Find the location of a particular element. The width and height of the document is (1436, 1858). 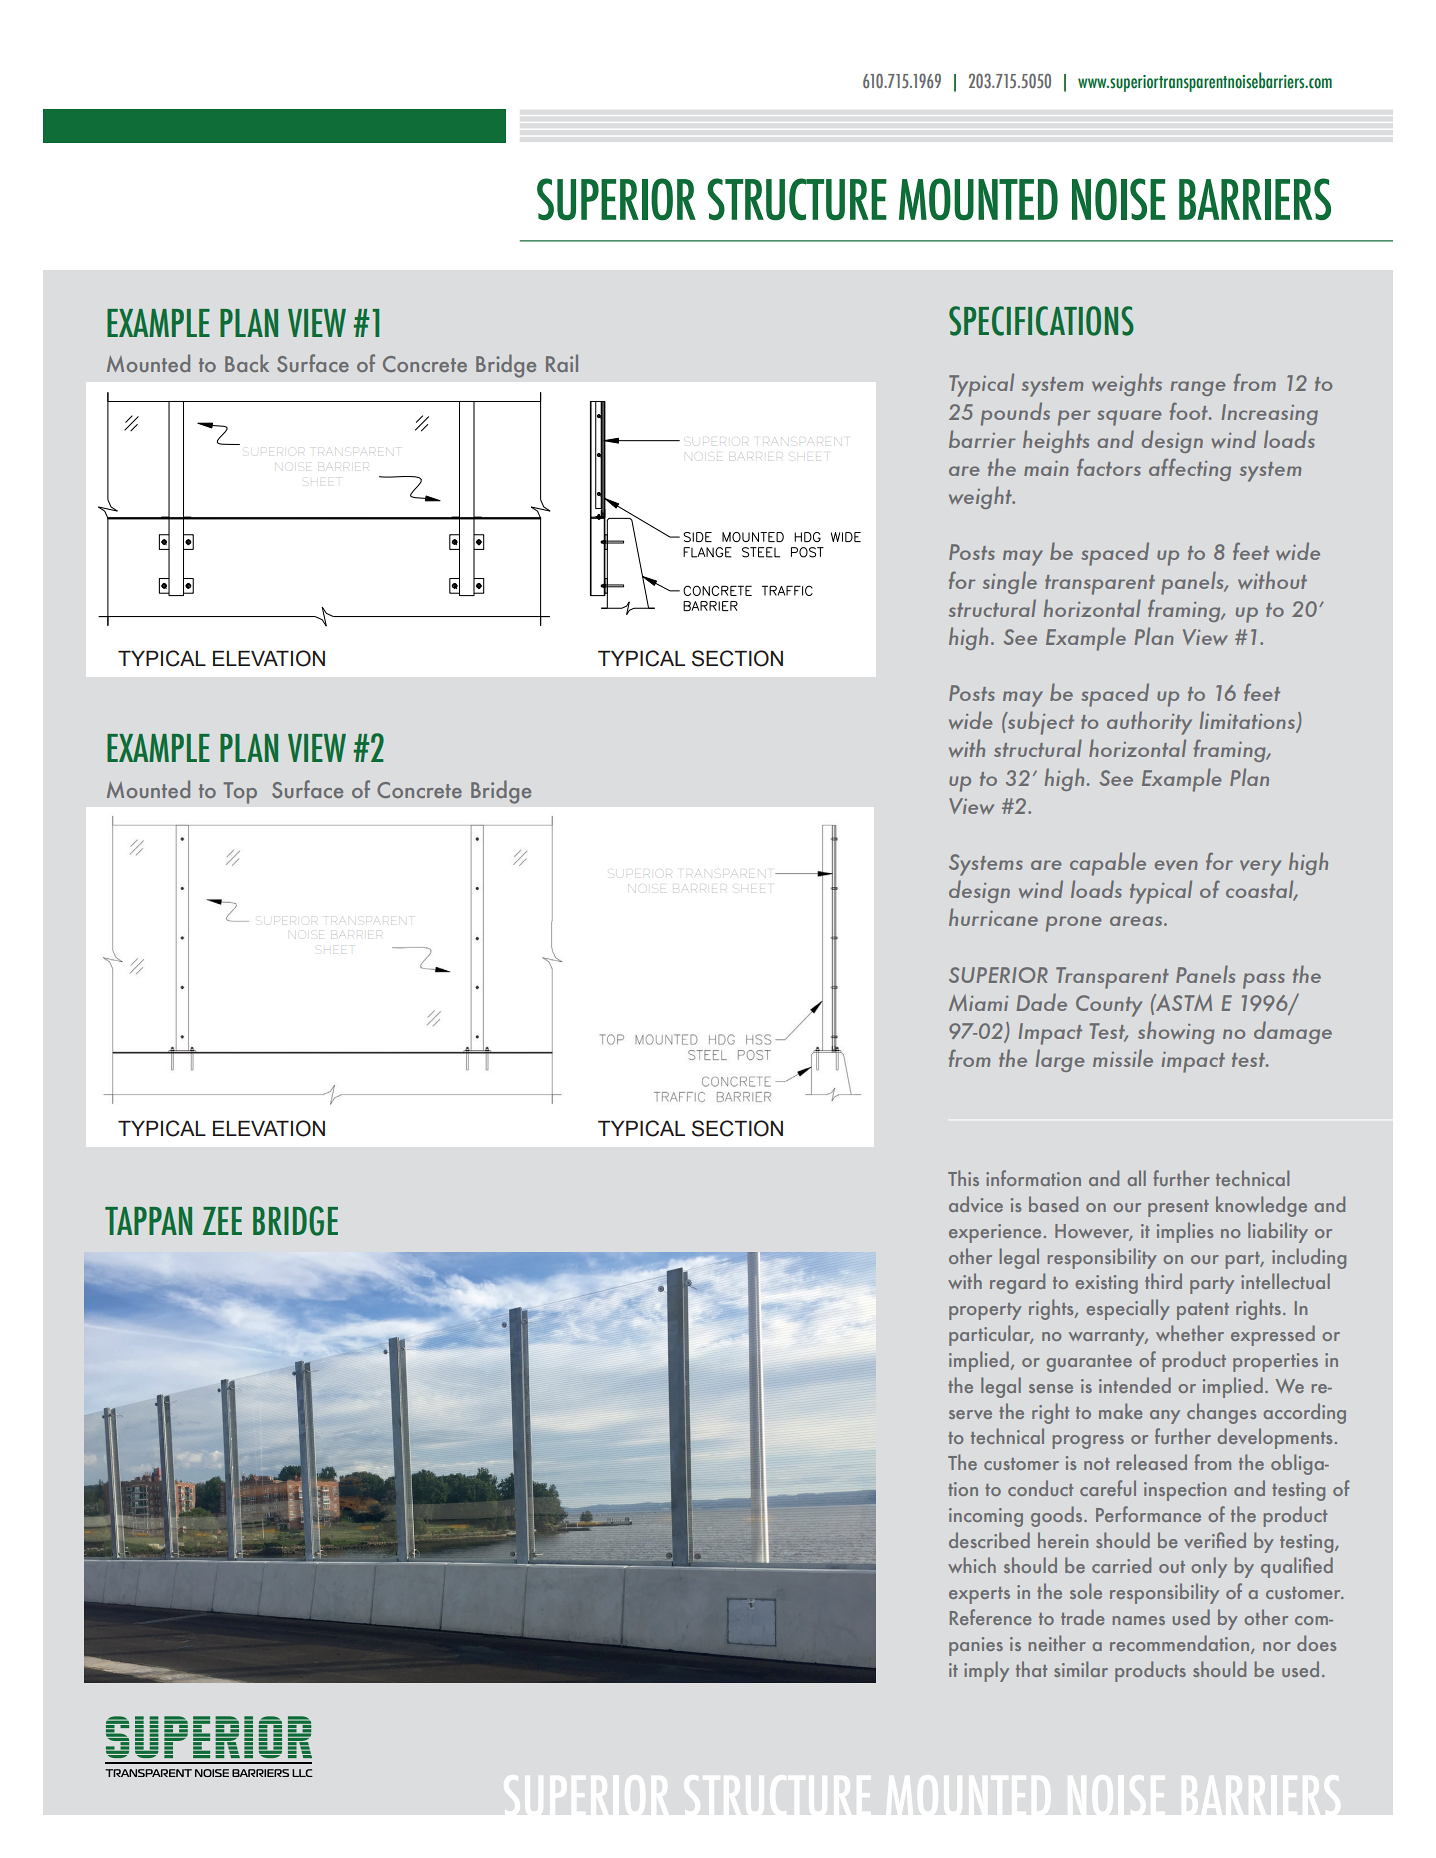

whether is located at coordinates (1190, 1333).
